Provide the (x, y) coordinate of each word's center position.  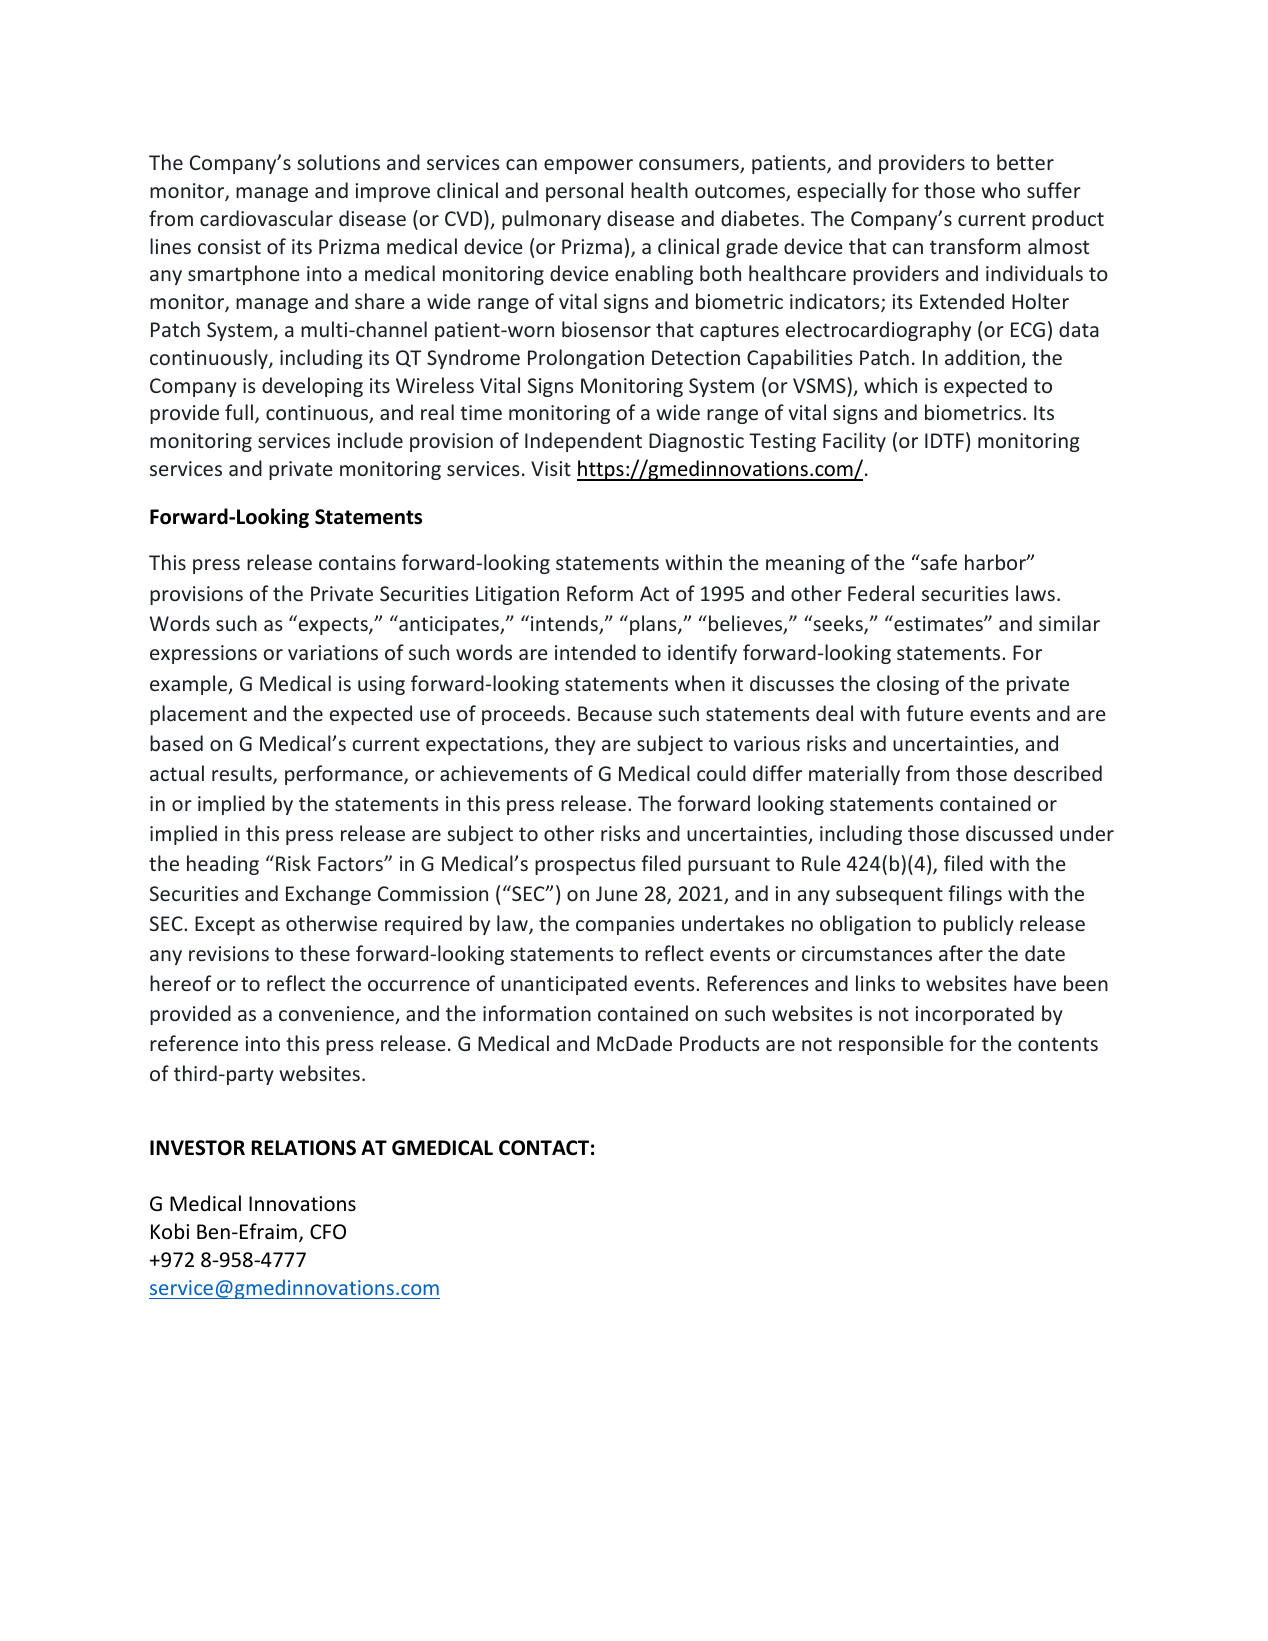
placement (198, 715)
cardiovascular (266, 218)
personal (584, 192)
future (934, 713)
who (1000, 190)
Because (615, 713)
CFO (328, 1232)
